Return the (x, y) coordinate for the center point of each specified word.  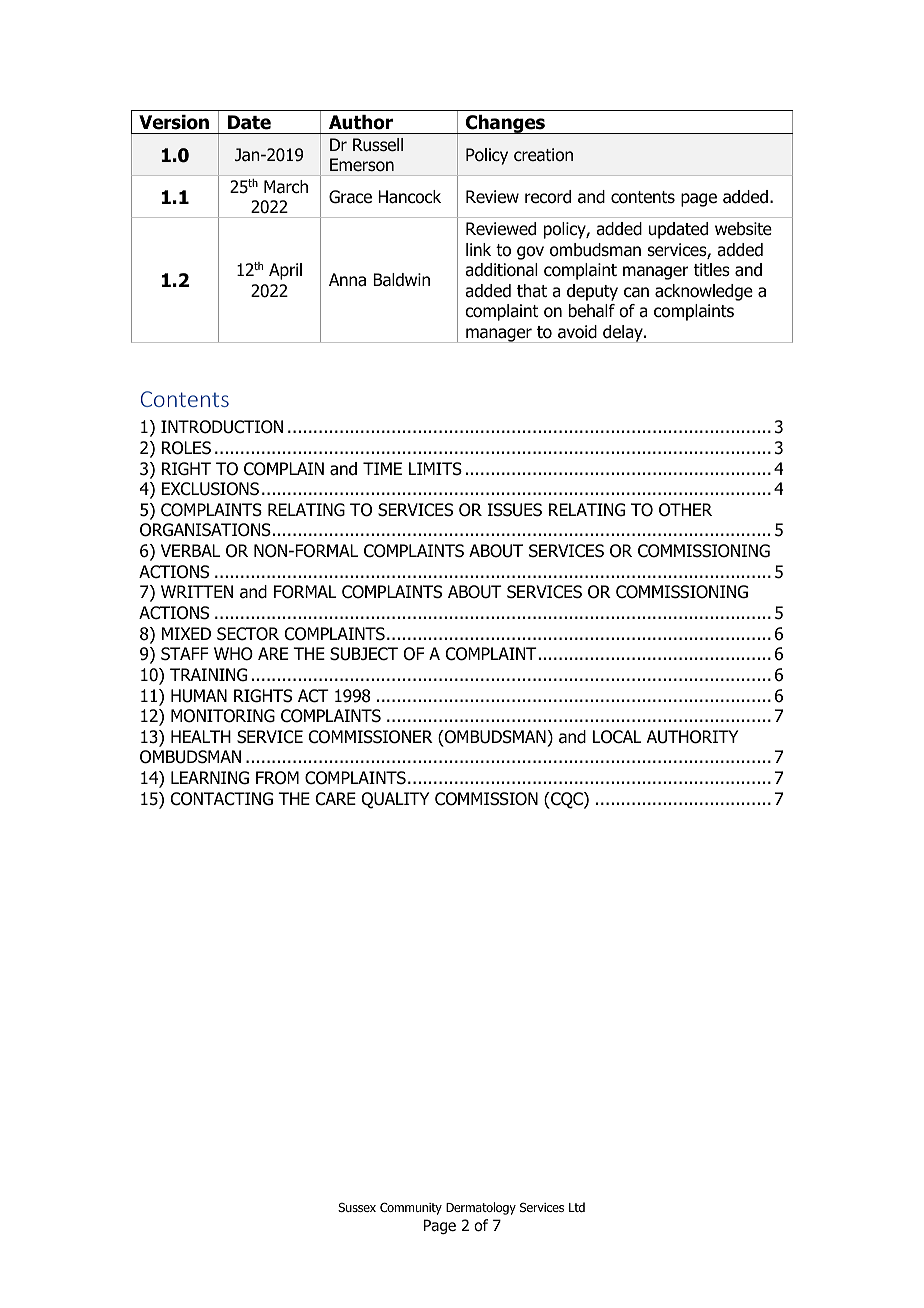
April (285, 271)
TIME (382, 468)
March (286, 187)
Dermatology (481, 1208)
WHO (233, 654)
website (743, 229)
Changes (505, 124)
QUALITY (395, 800)
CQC (567, 800)
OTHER (685, 510)
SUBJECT (364, 654)
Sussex (357, 1207)
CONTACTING (222, 799)
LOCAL (617, 737)
